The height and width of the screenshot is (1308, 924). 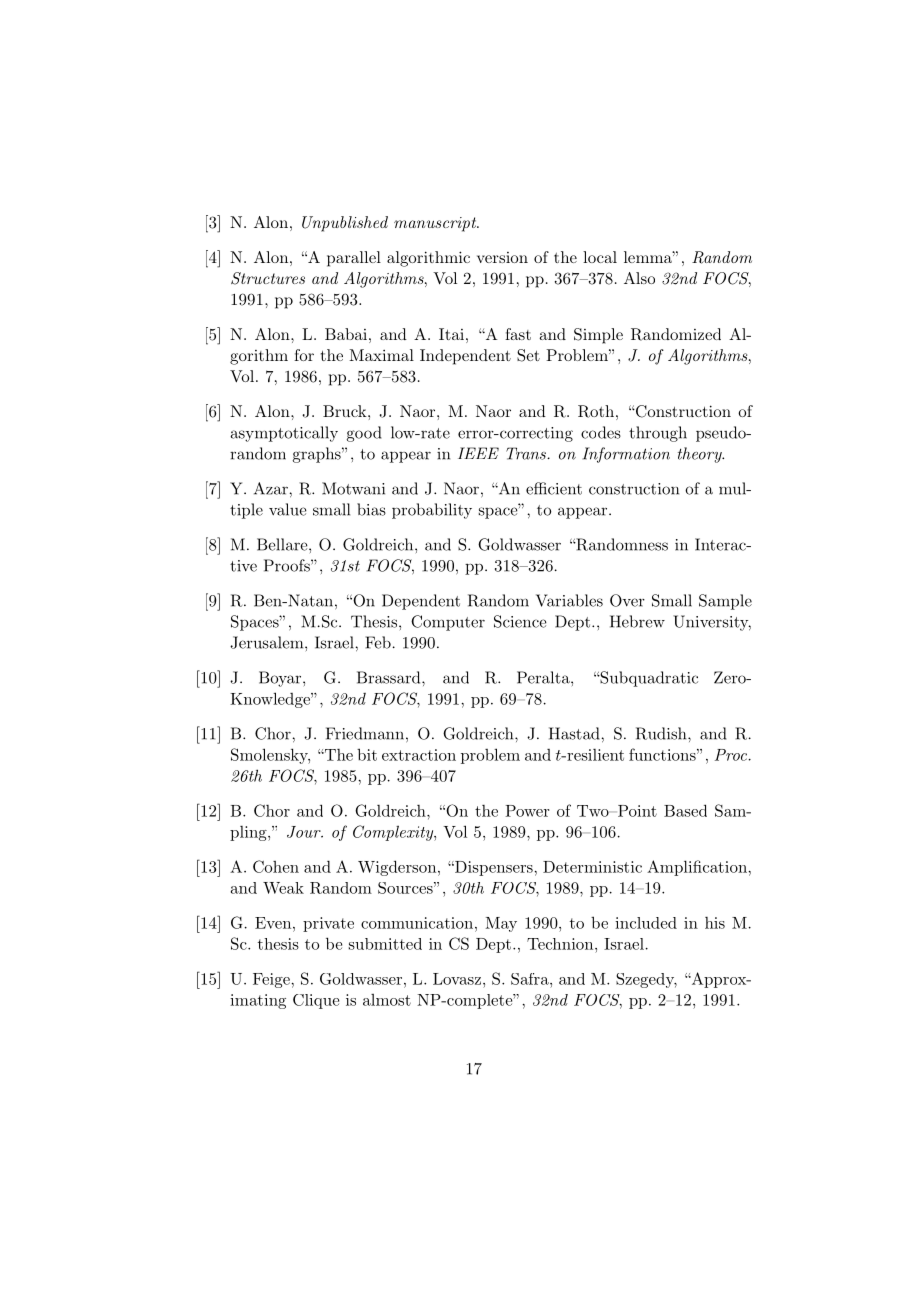 I want to click on asymptotically, so click(x=284, y=434).
